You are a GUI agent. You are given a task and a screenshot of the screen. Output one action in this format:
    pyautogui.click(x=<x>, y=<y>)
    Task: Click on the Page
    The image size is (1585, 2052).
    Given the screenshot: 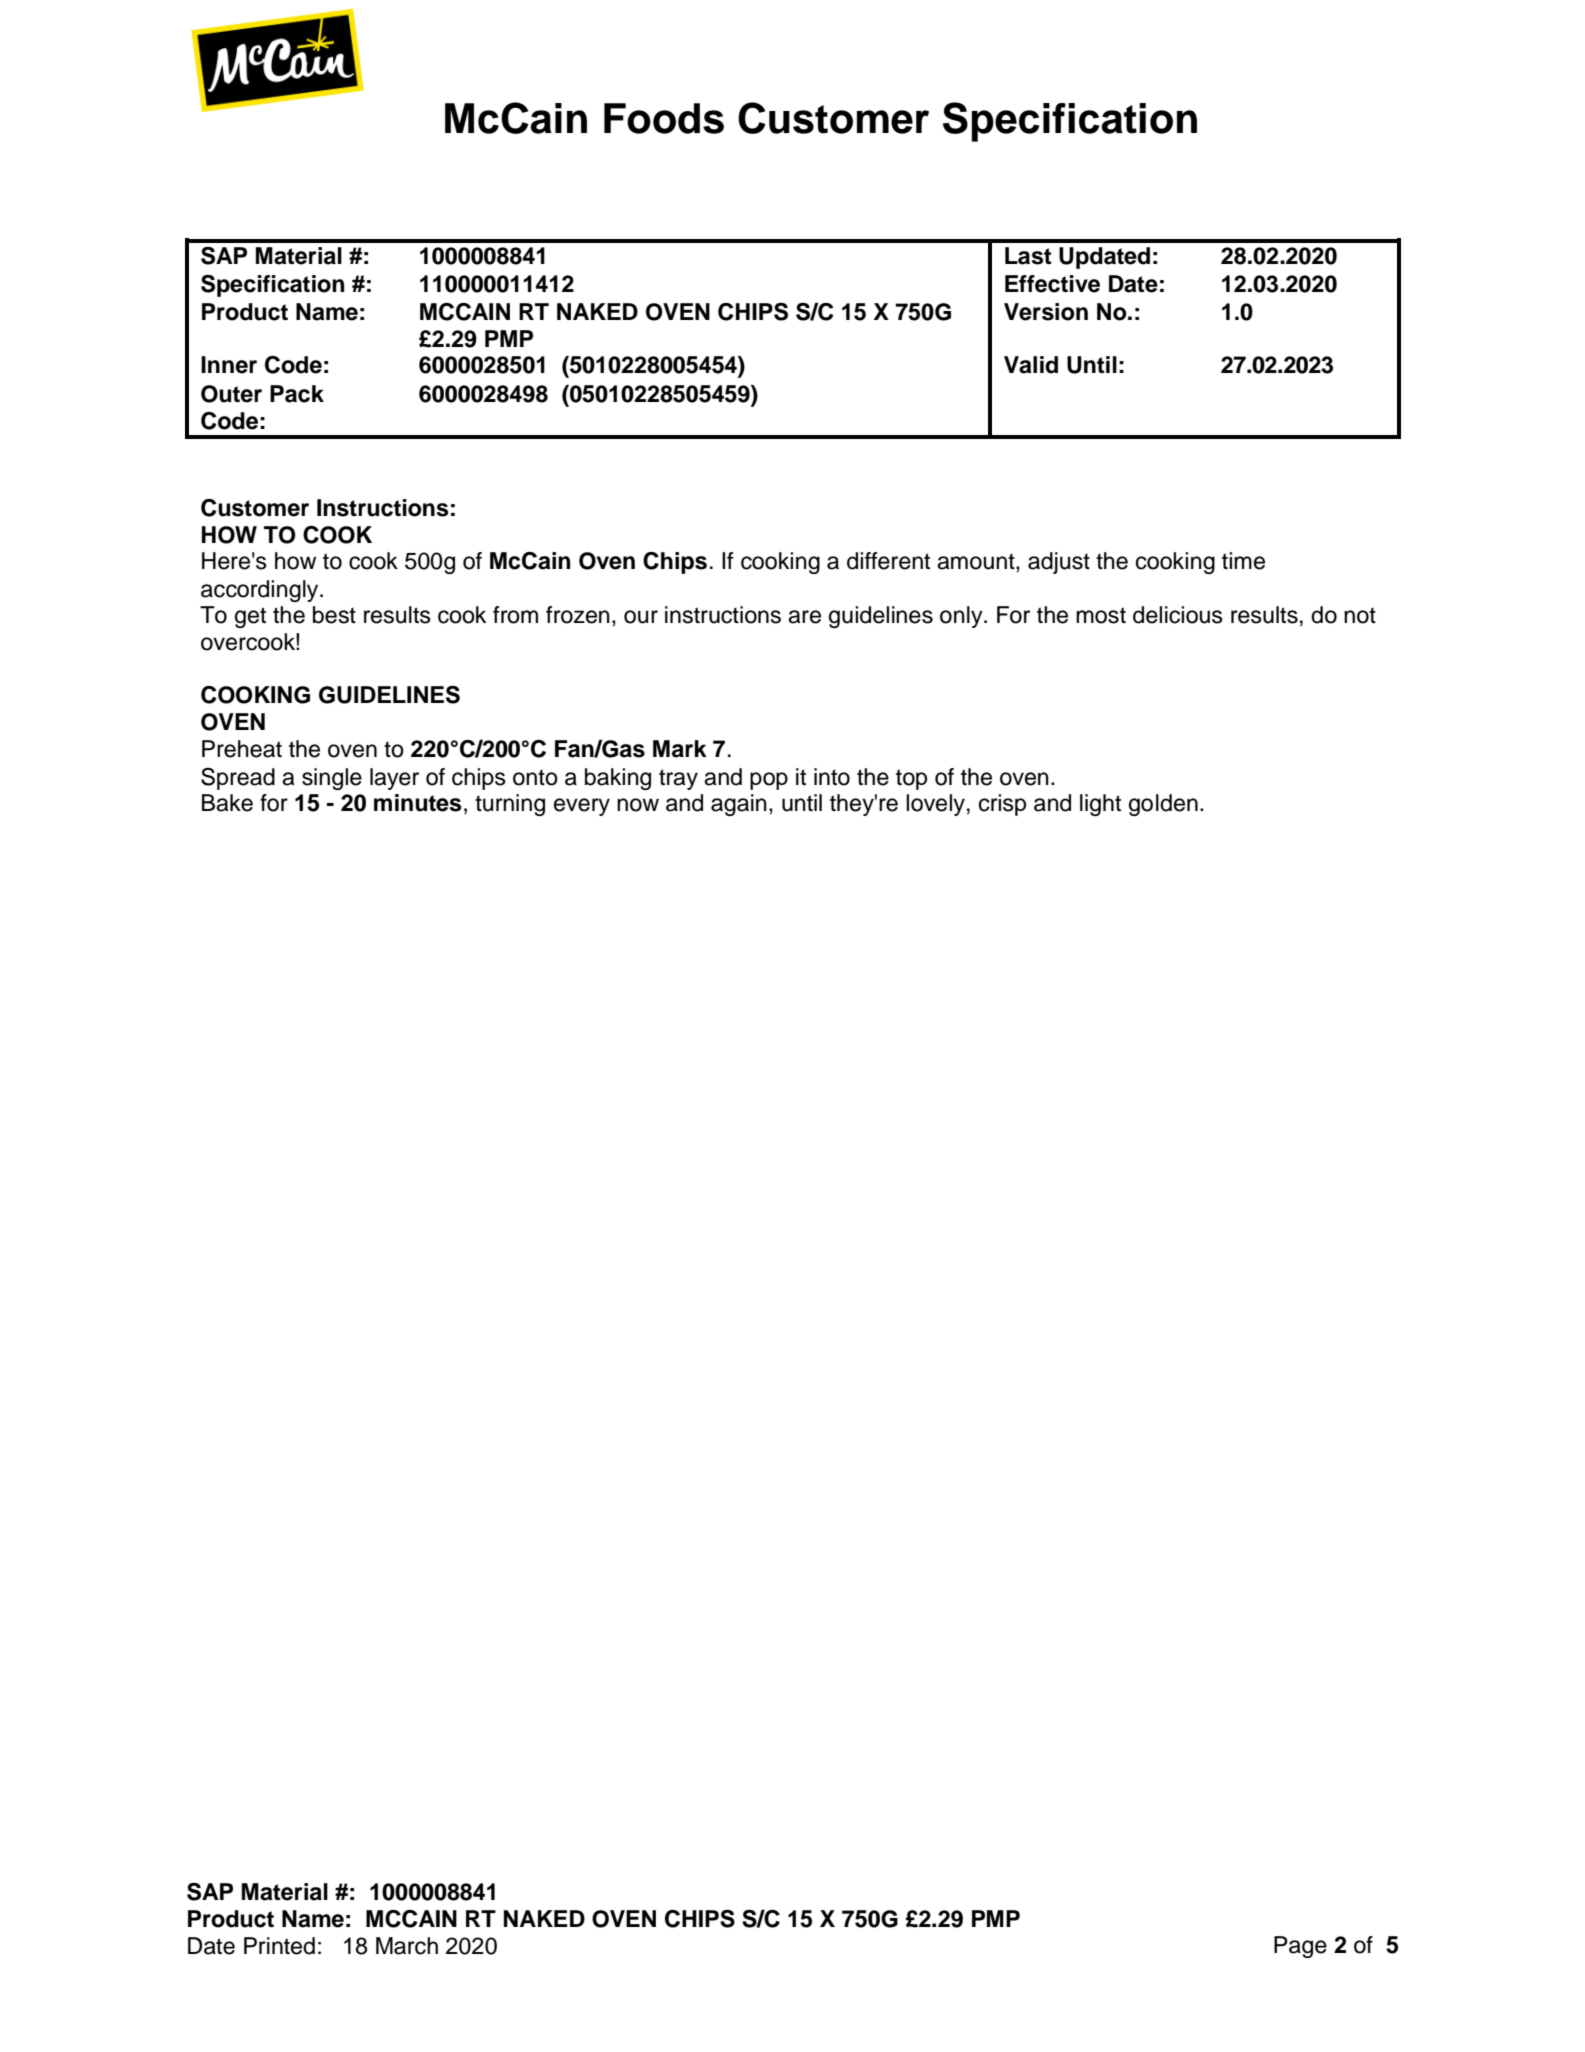 What is the action you would take?
    pyautogui.click(x=1300, y=1947)
